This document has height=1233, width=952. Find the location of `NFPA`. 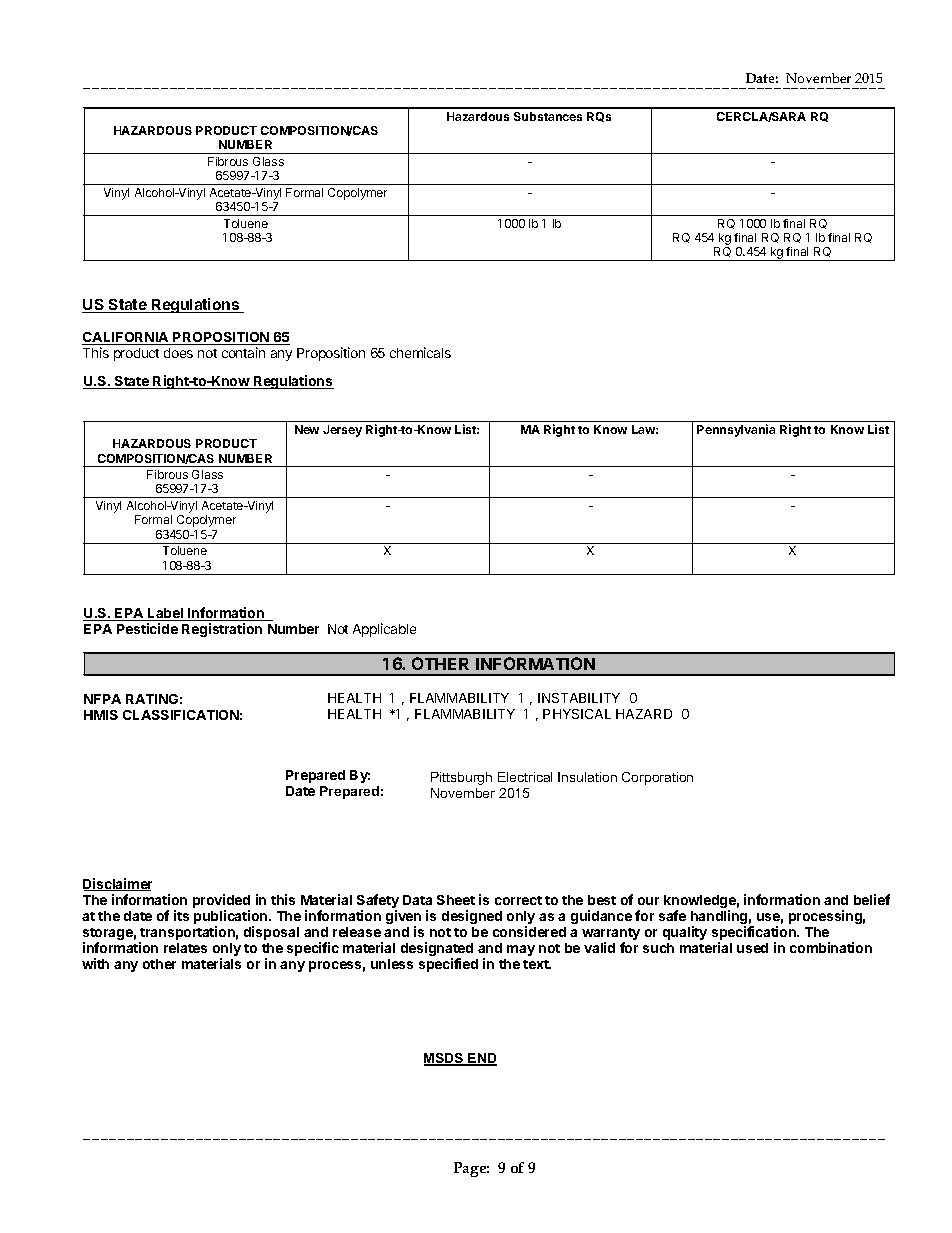

NFPA is located at coordinates (102, 699).
